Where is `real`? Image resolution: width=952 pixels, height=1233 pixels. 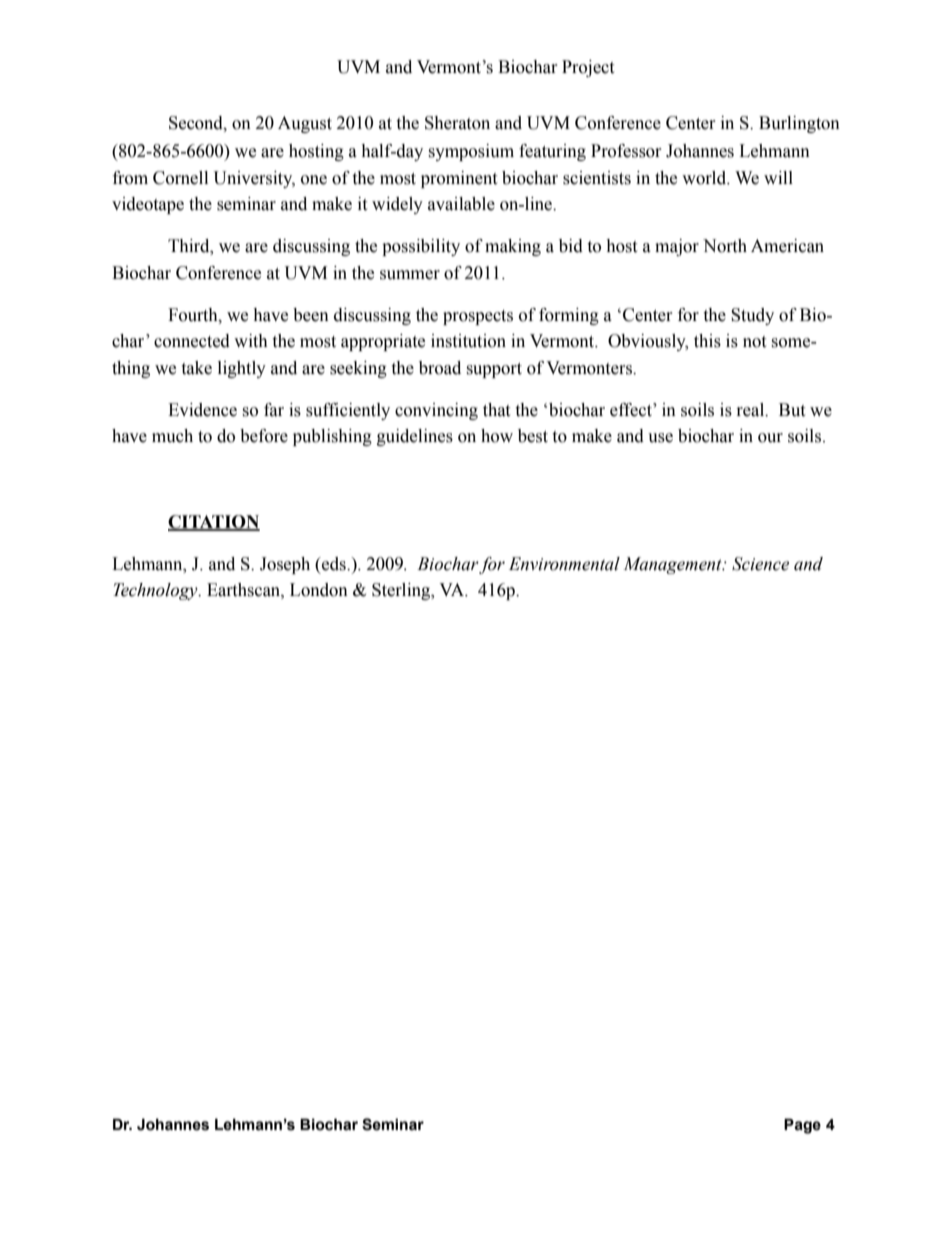
real is located at coordinates (752, 410).
